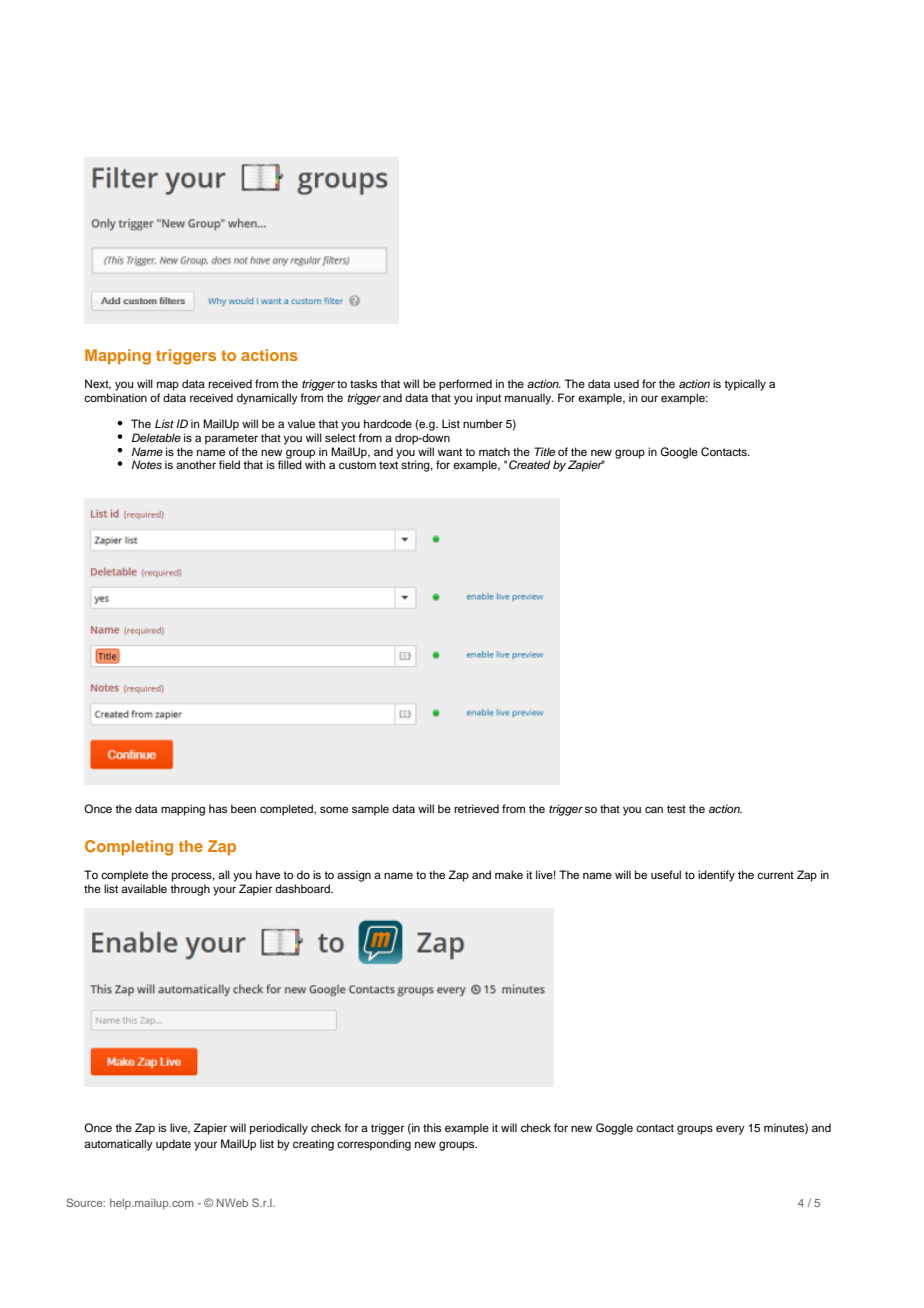 This document has width=924, height=1308. Describe the element at coordinates (476, 808) in the document. I see `retrieved` at that location.
